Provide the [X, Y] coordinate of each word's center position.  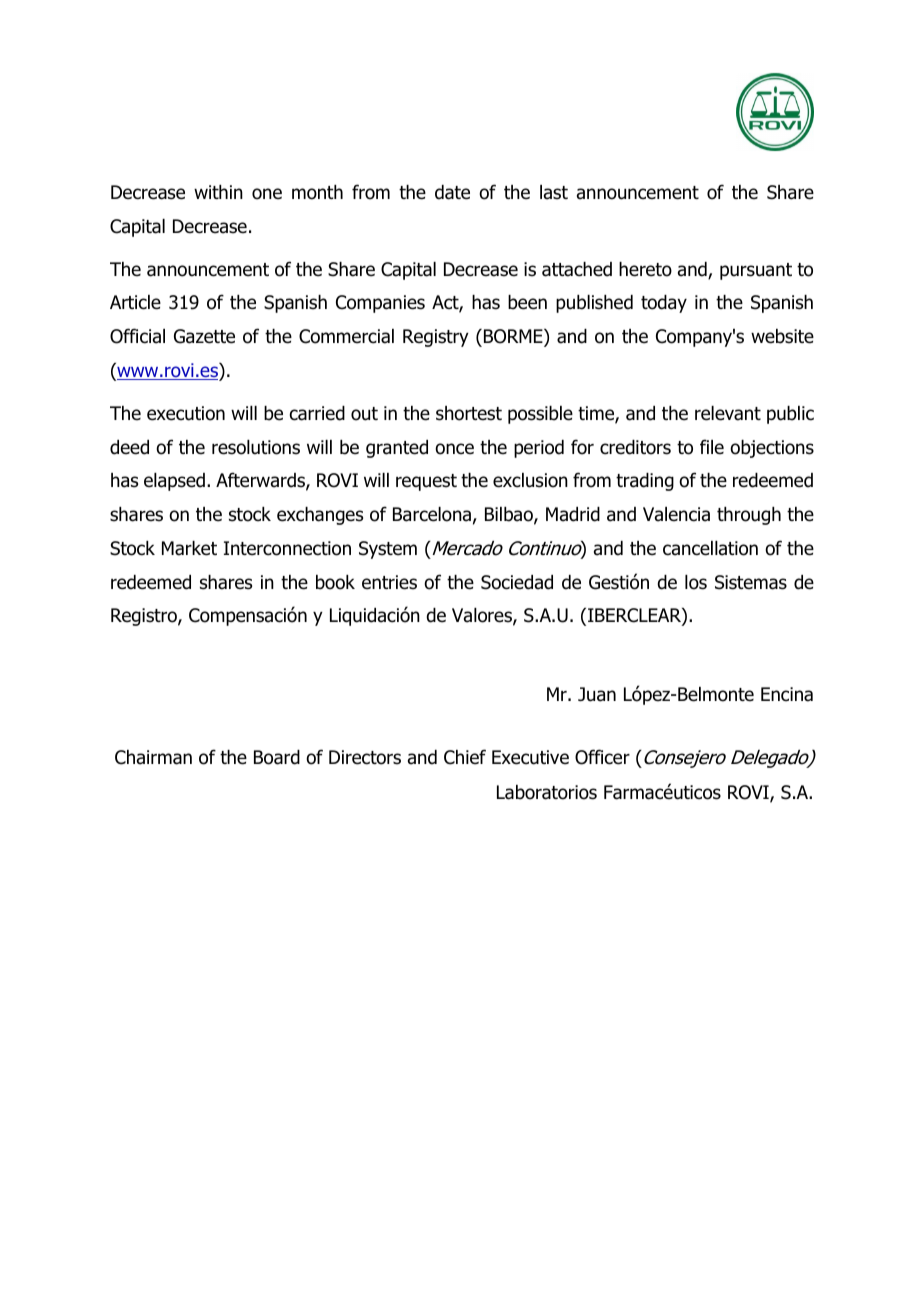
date [452, 192]
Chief [465, 757]
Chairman [153, 757]
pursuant [756, 271]
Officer [602, 757]
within [218, 192]
